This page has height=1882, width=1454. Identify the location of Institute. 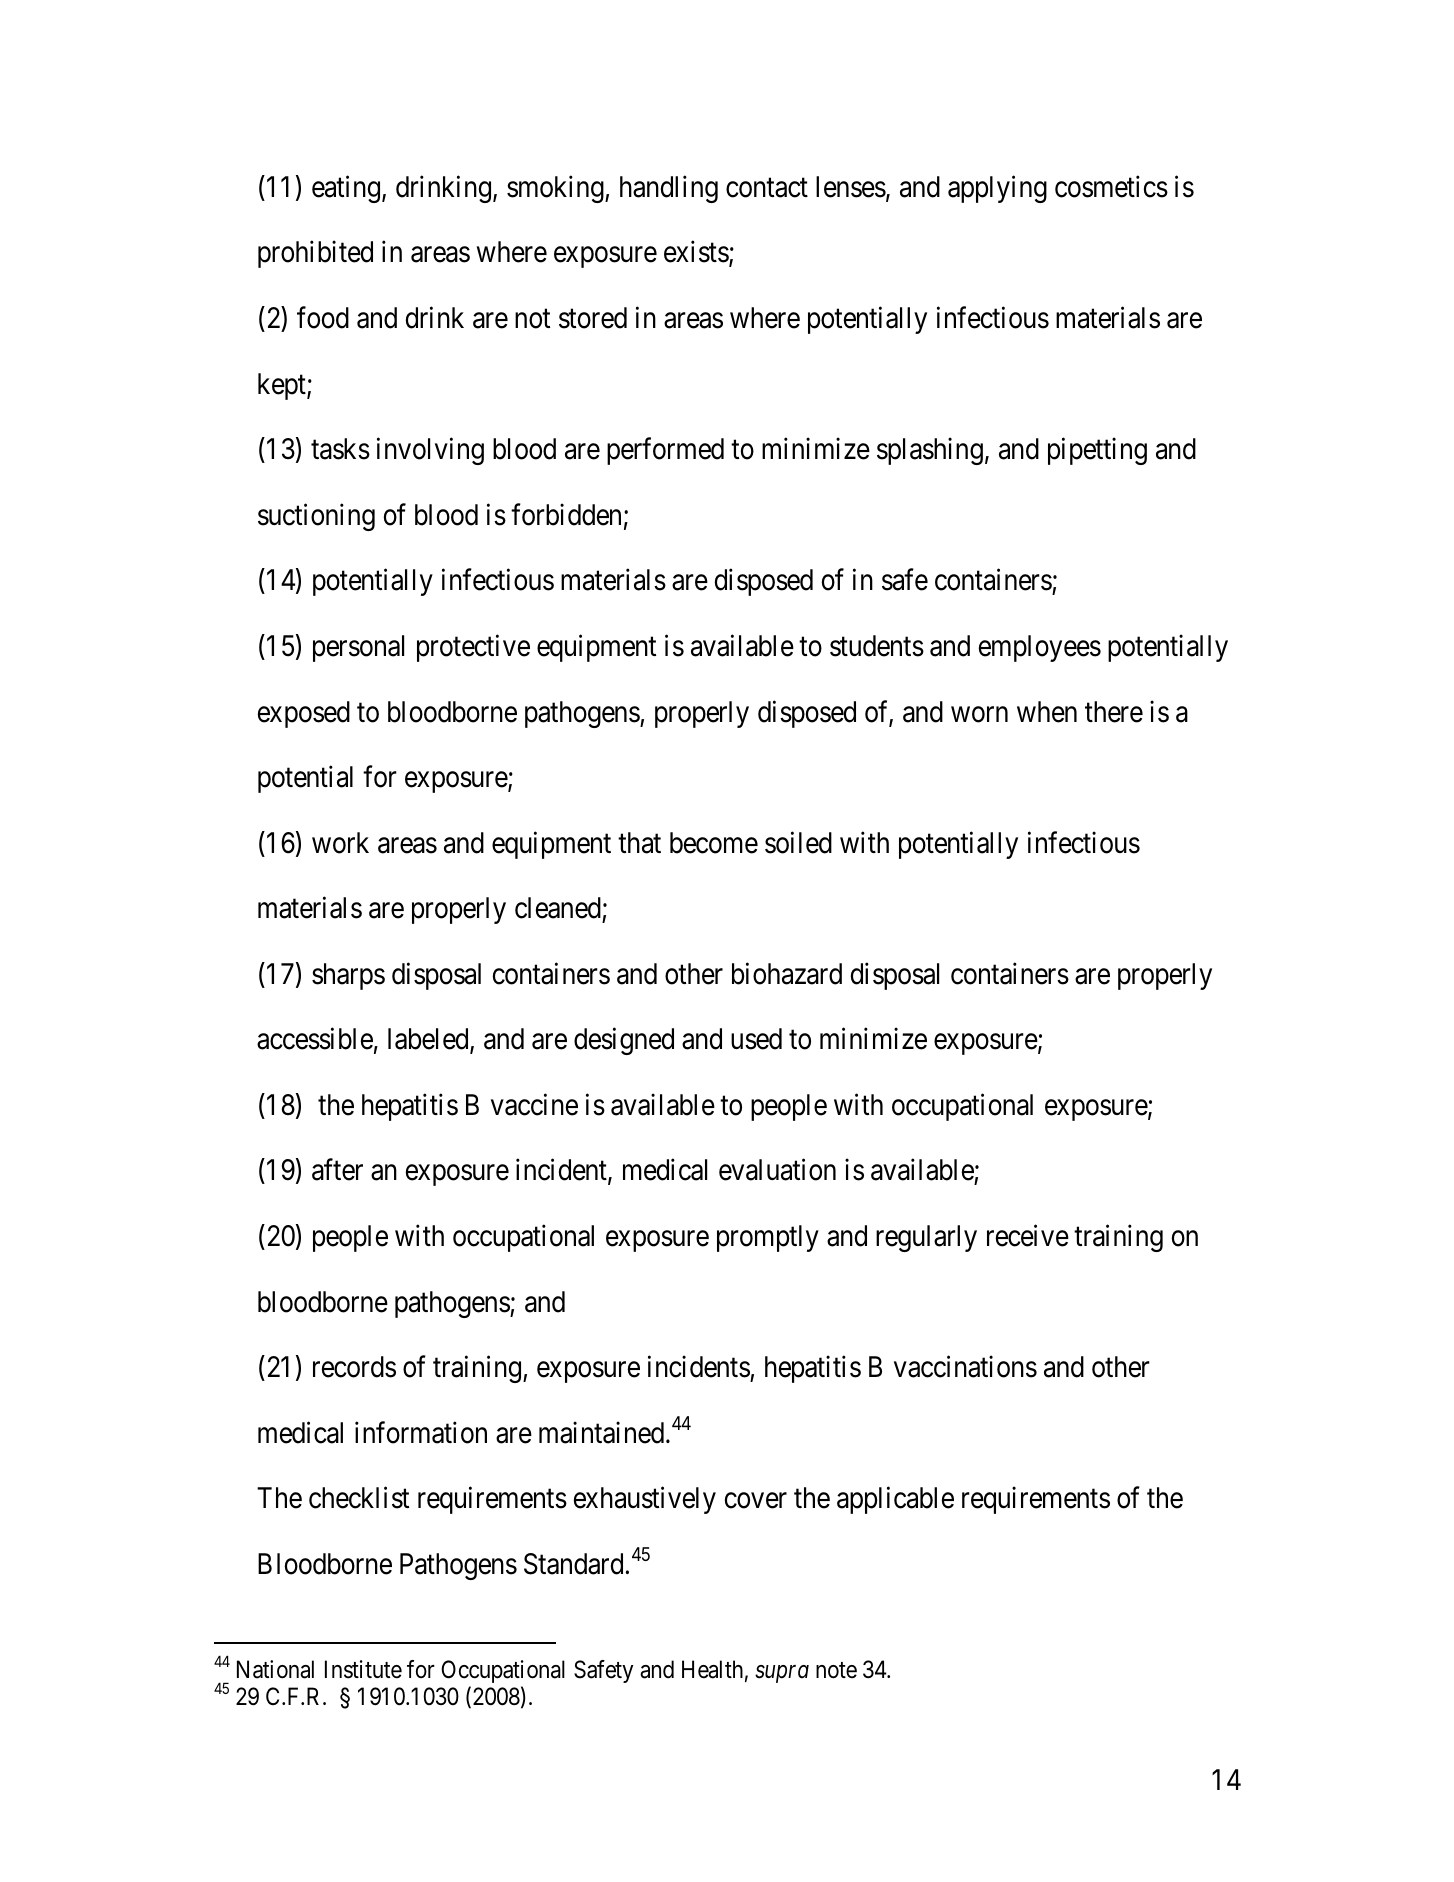
(363, 1669).
